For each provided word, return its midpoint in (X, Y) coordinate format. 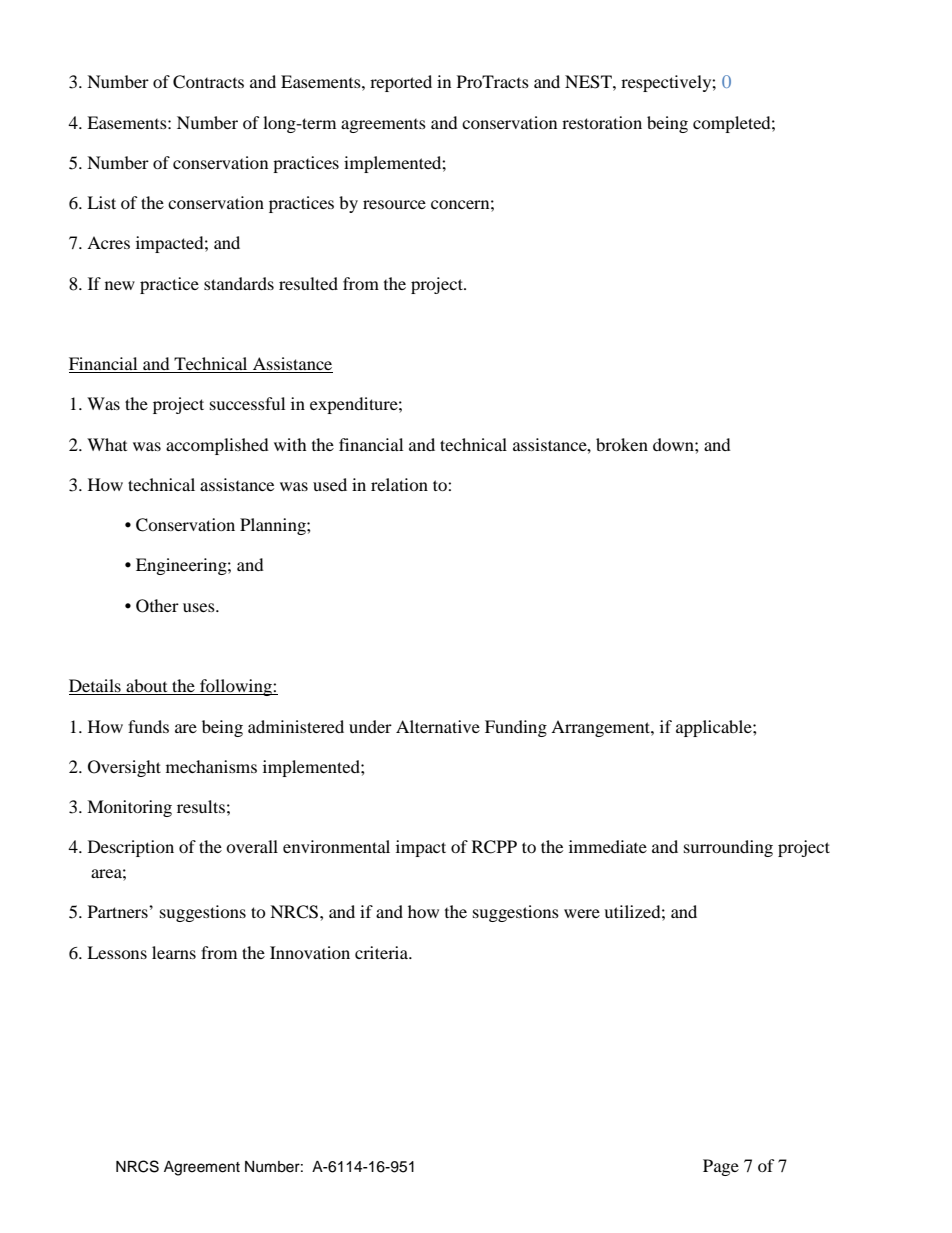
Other (157, 606)
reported (401, 83)
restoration (602, 122)
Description (131, 848)
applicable (715, 728)
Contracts (208, 82)
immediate (608, 846)
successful (247, 403)
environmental (336, 846)
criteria (383, 952)
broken (622, 444)
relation (399, 484)
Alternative (438, 726)
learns (174, 952)
